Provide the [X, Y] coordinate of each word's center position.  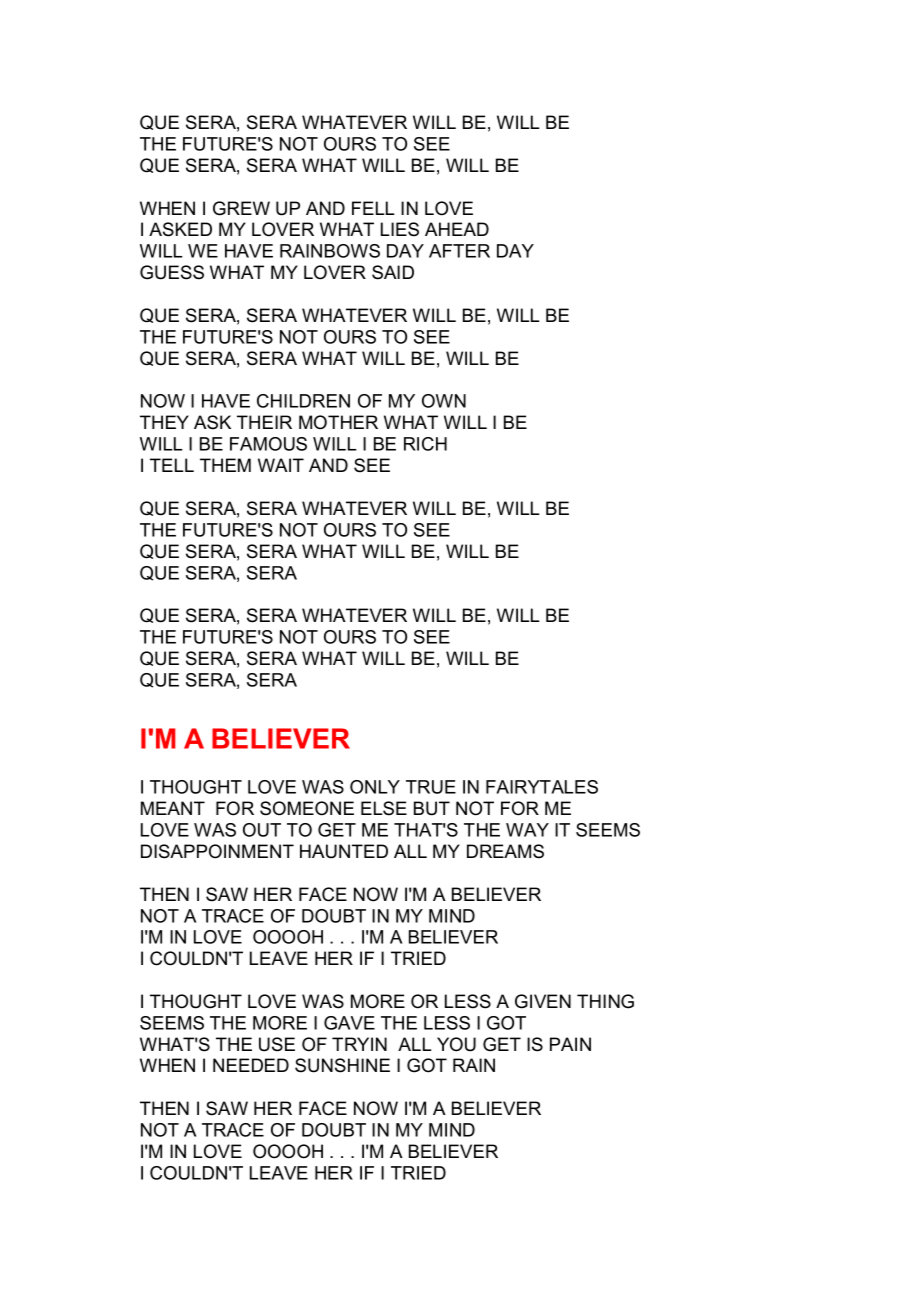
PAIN [570, 1044]
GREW [241, 208]
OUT [262, 830]
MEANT [173, 808]
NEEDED [251, 1065]
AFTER [459, 251]
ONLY [375, 787]
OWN [444, 401]
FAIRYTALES [542, 787]
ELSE [384, 808]
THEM [225, 465]
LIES [400, 229]
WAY [527, 830]
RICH [425, 444]
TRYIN [359, 1044]
